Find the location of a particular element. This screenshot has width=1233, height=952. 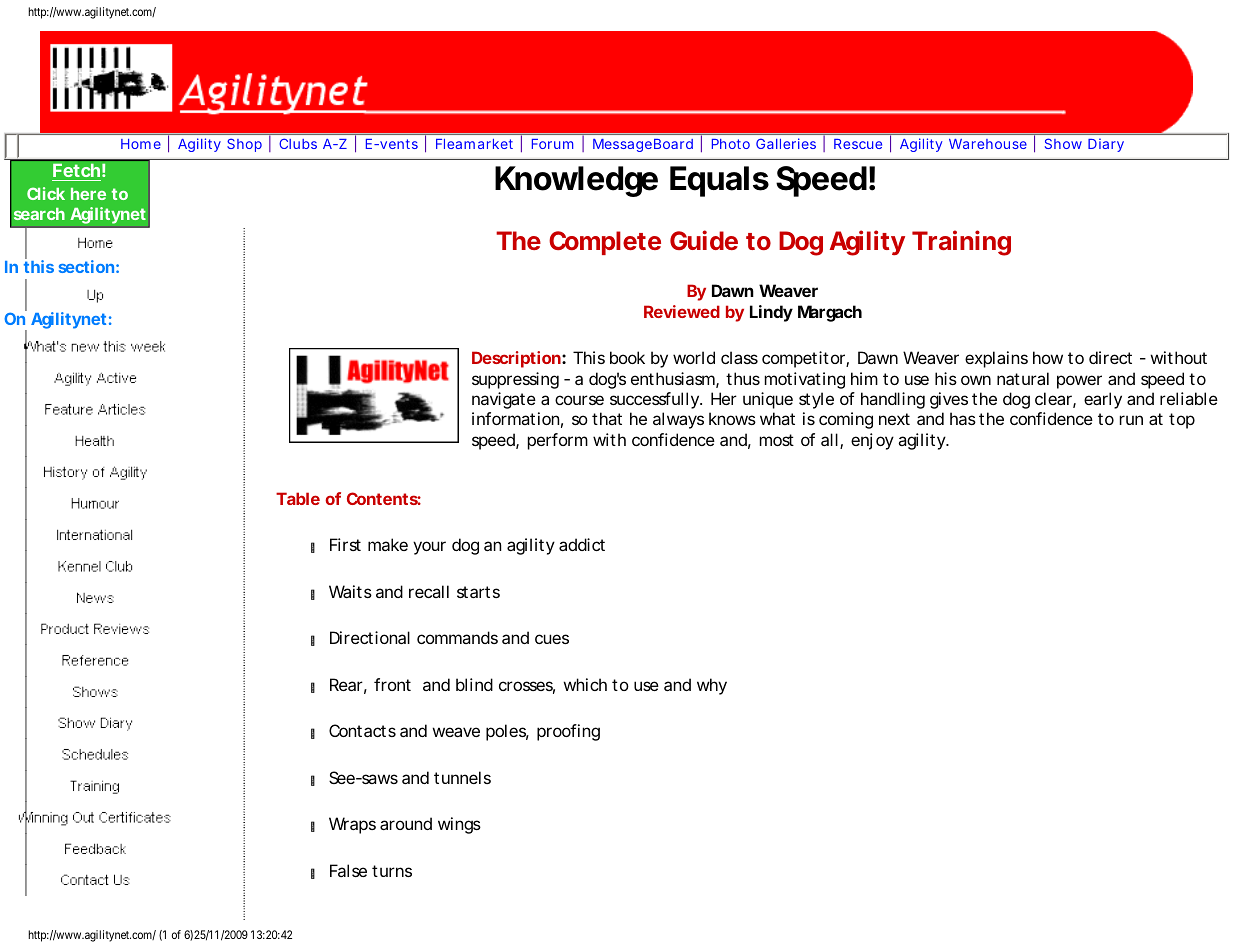

power is located at coordinates (1079, 382).
